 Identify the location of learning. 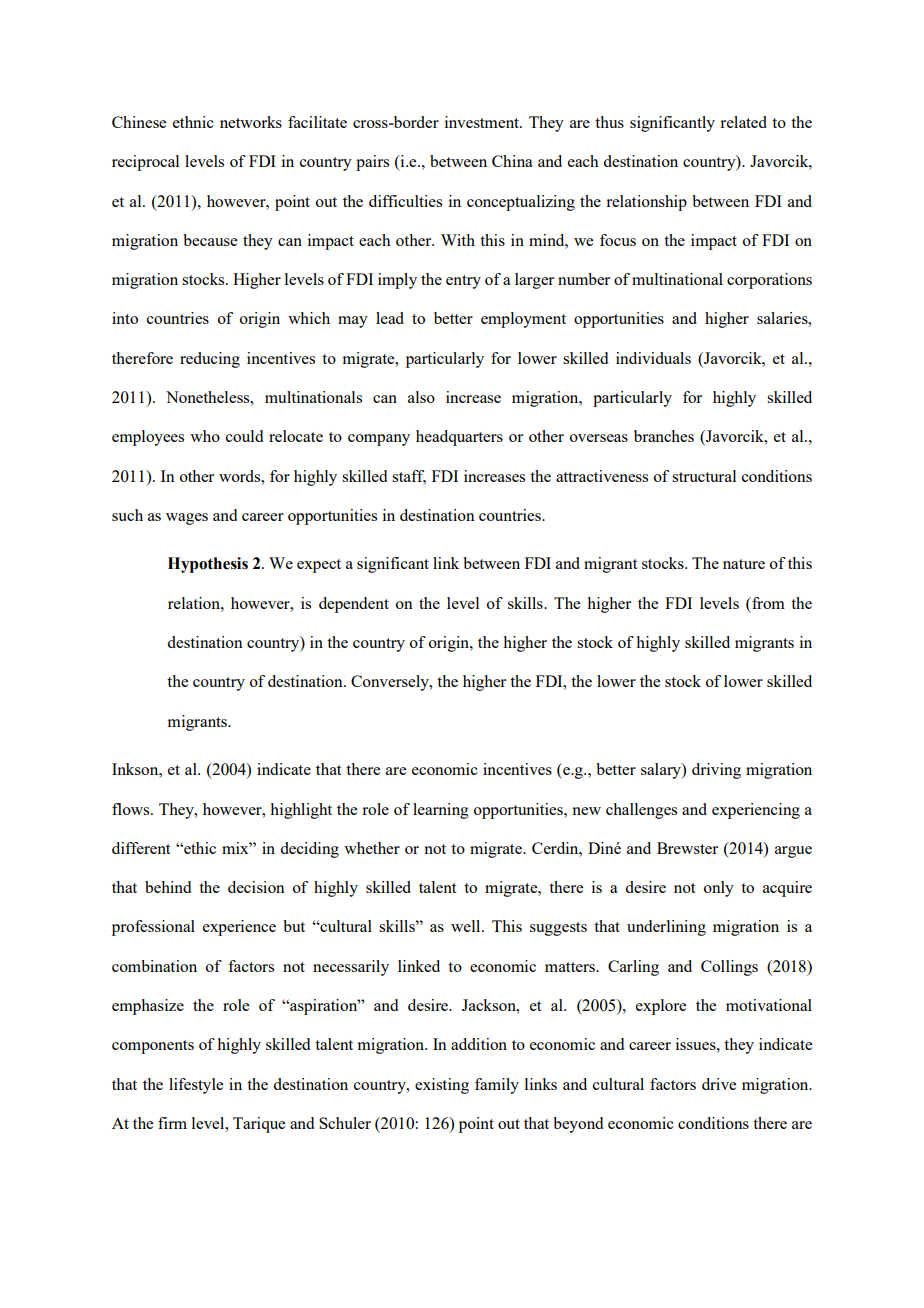
(441, 811).
